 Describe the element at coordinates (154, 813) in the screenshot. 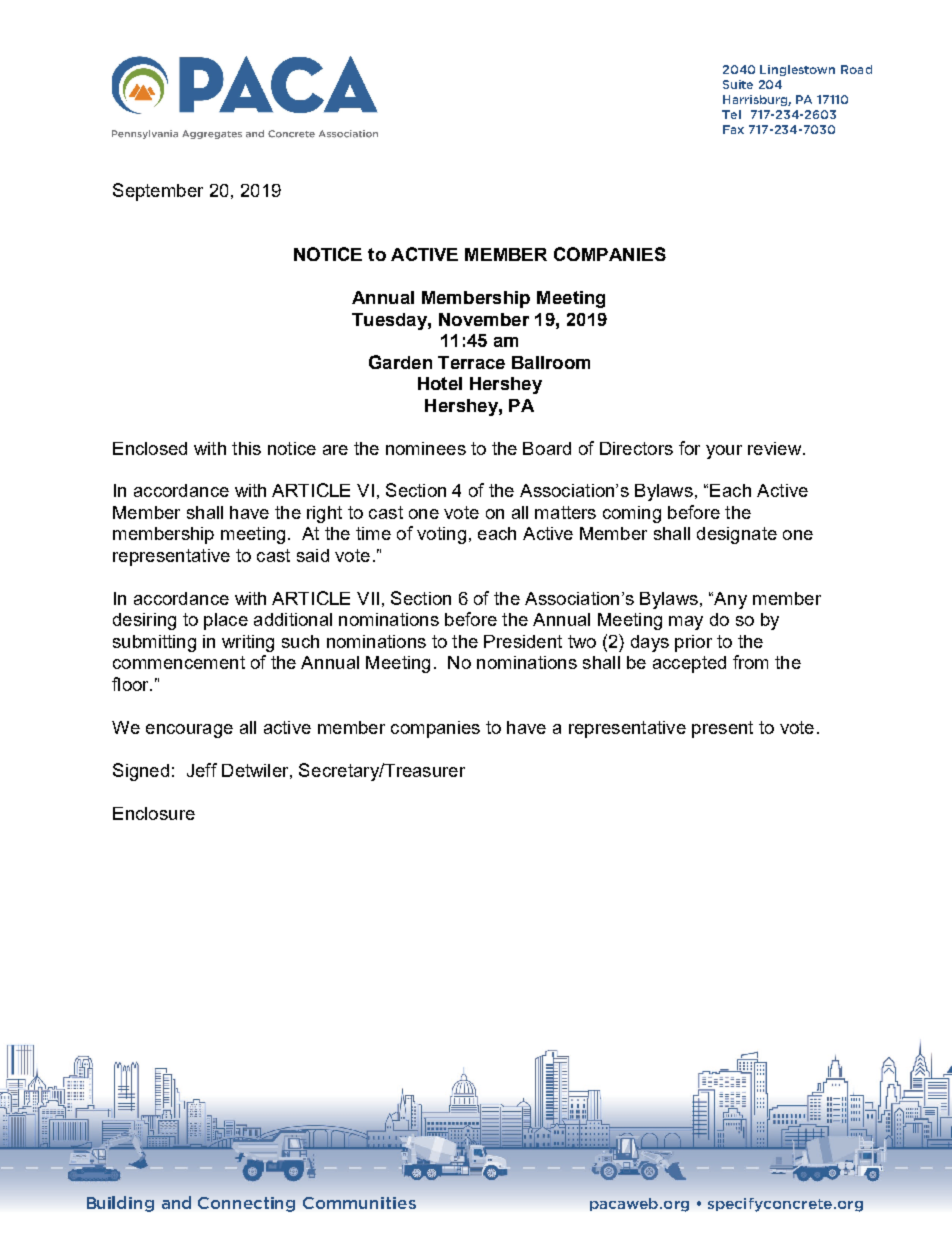

I see `Enclosure` at that location.
